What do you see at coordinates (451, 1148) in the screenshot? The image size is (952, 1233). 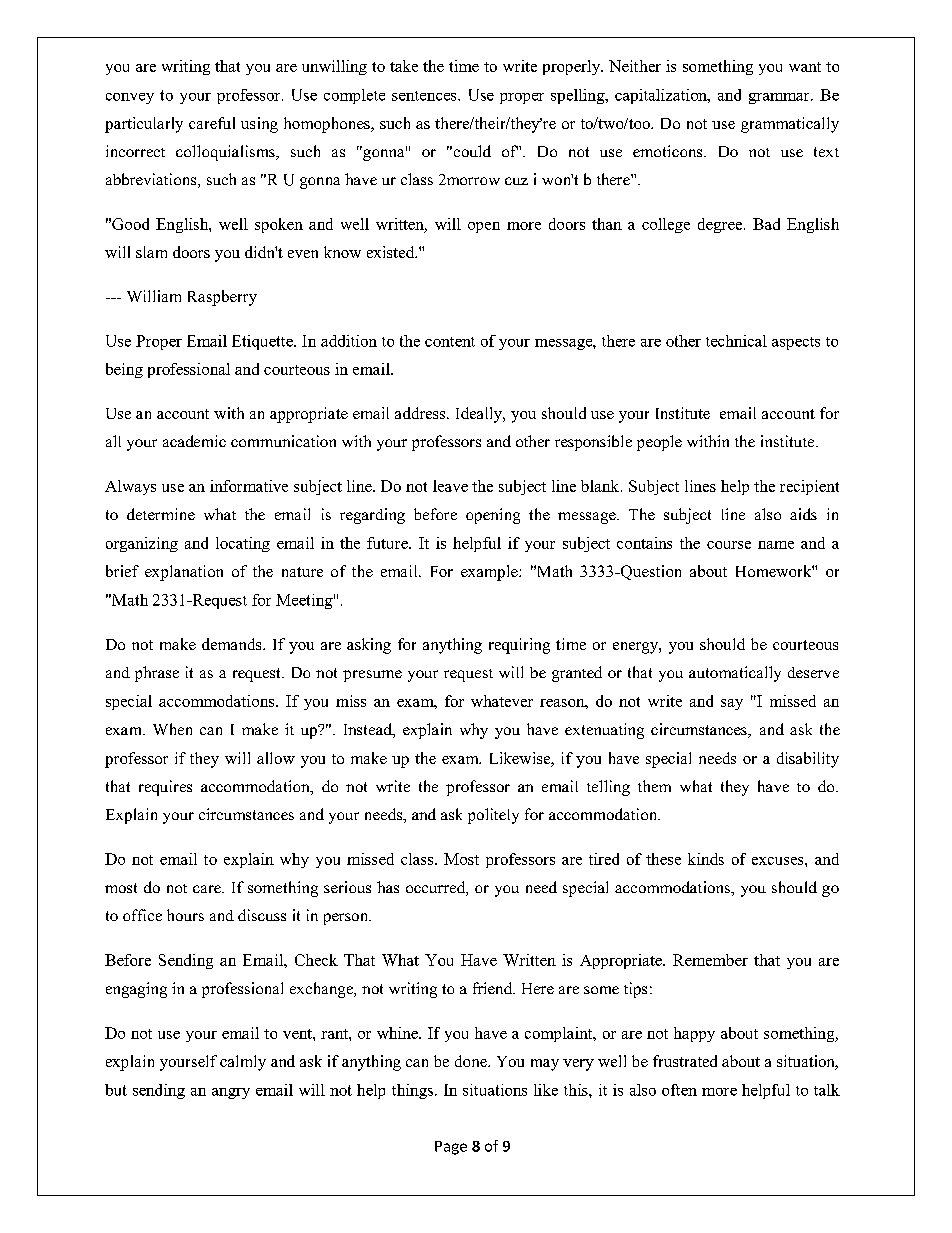 I see `Page` at bounding box center [451, 1148].
